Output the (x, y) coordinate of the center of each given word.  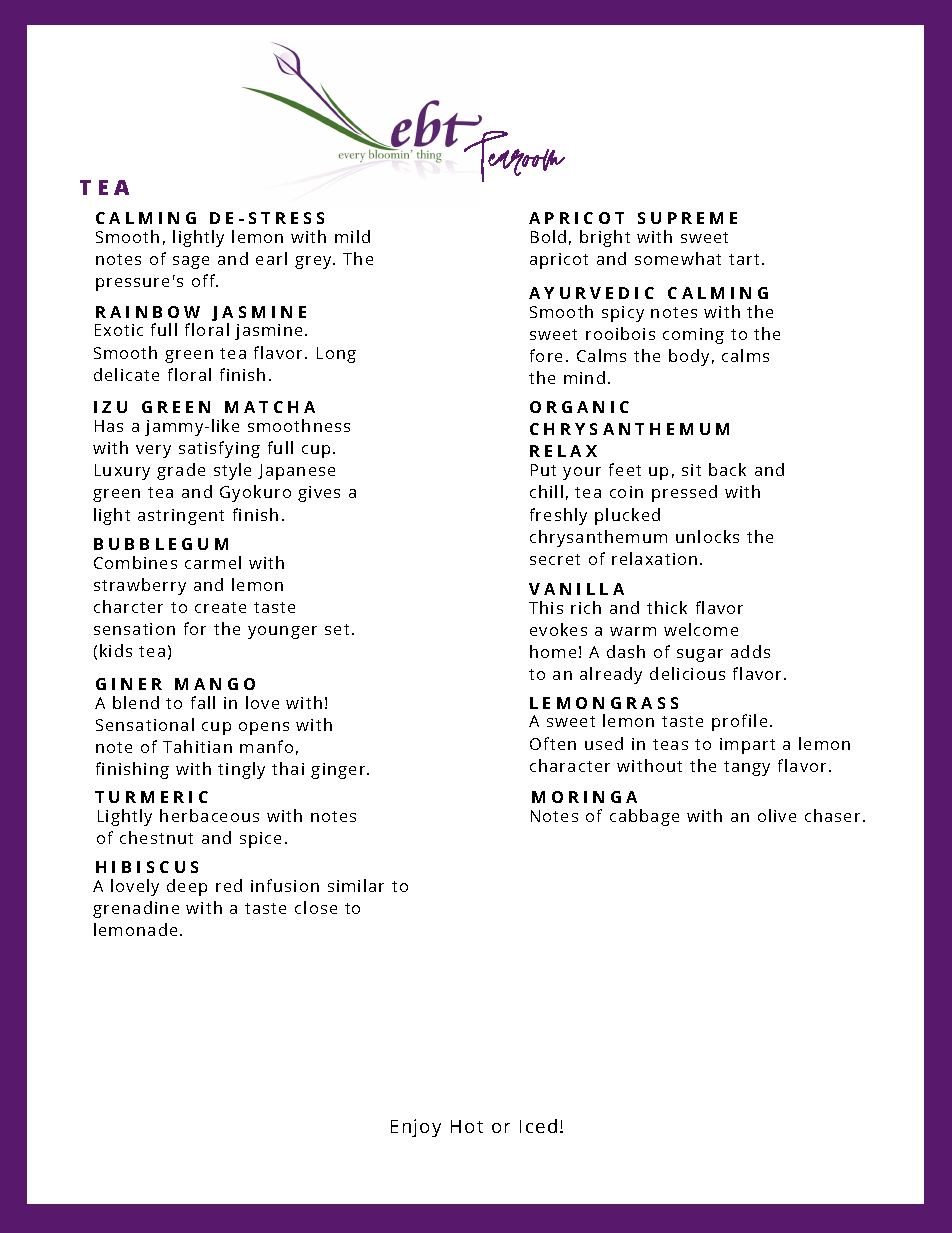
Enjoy (416, 1128)
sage (191, 262)
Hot (467, 1126)
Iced (538, 1126)
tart (744, 259)
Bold (548, 236)
